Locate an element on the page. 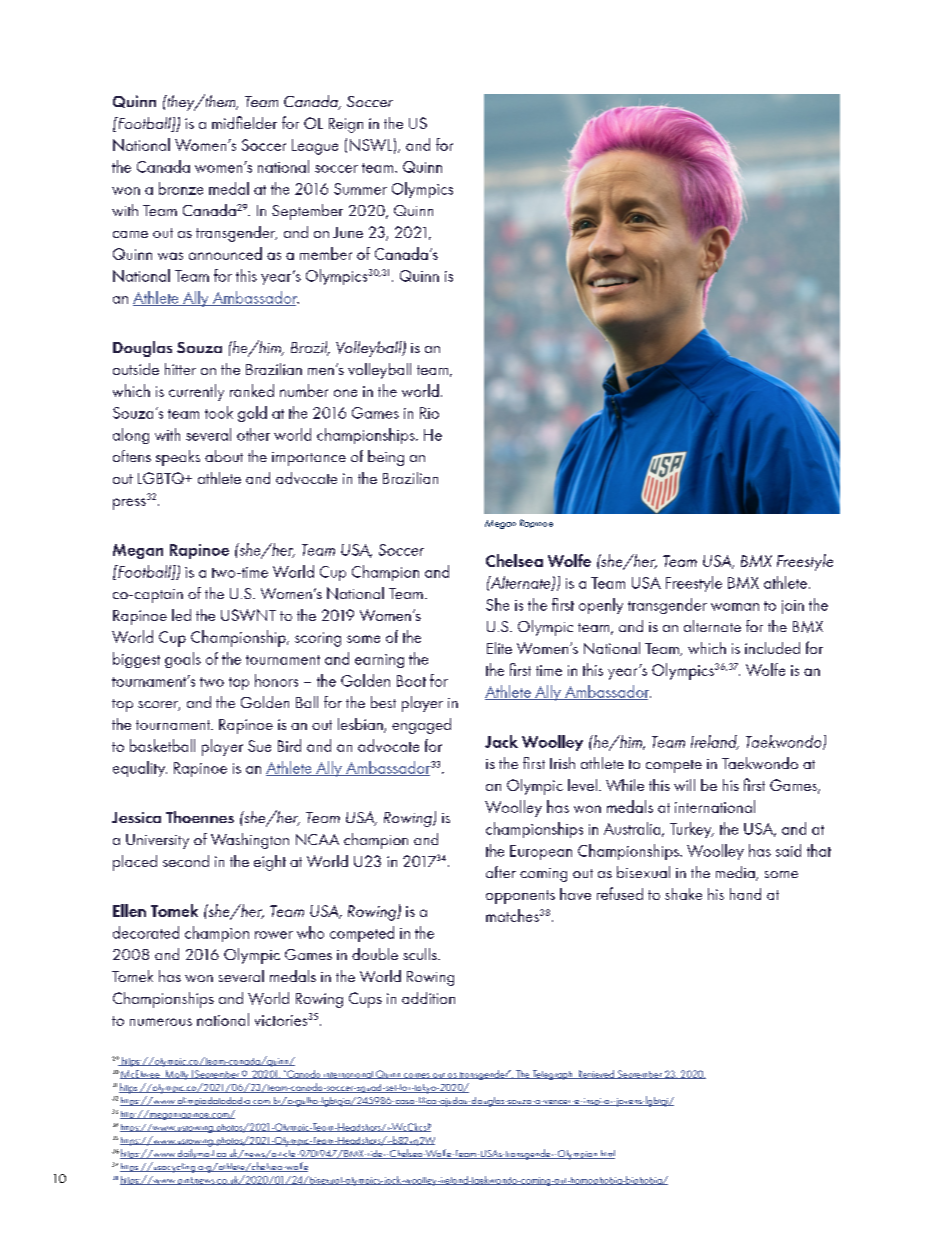 Image resolution: width=952 pixels, height=1233 pixels. Reign is located at coordinates (346, 125).
